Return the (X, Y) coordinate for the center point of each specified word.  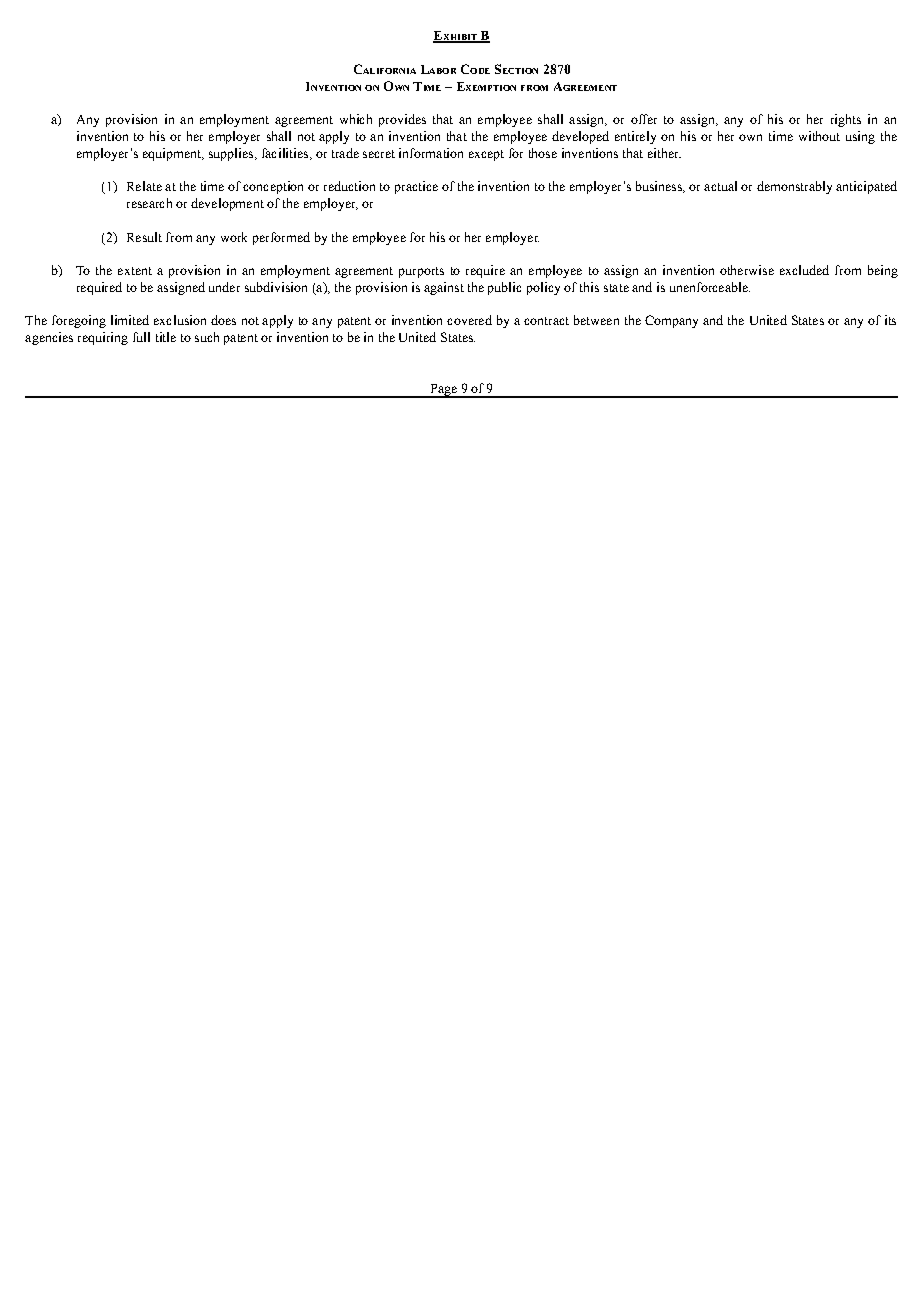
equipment (173, 154)
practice (416, 187)
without (819, 136)
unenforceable (710, 287)
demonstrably (794, 187)
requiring (103, 338)
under (224, 287)
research (149, 203)
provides (402, 120)
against (444, 288)
